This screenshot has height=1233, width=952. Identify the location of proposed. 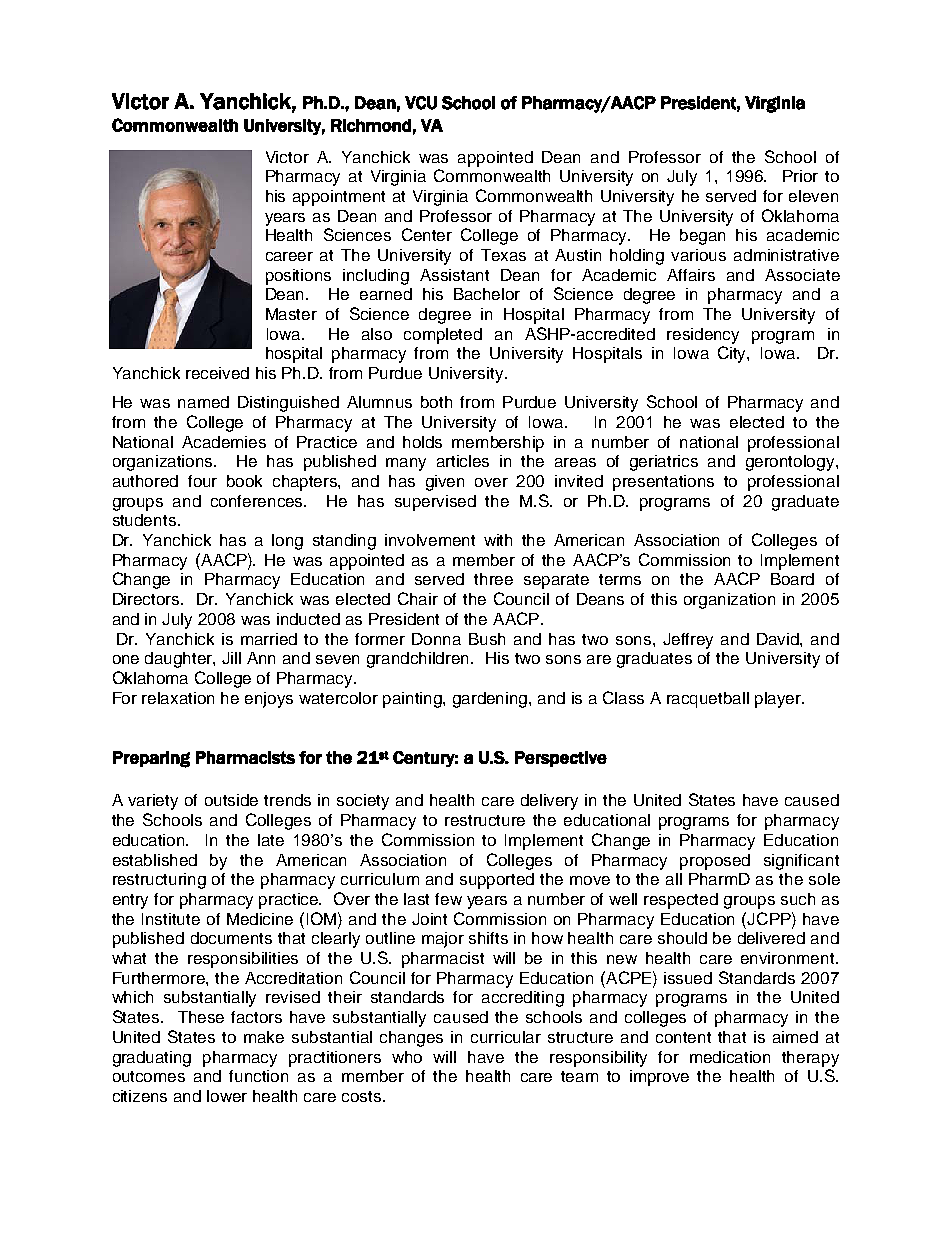
(715, 862).
